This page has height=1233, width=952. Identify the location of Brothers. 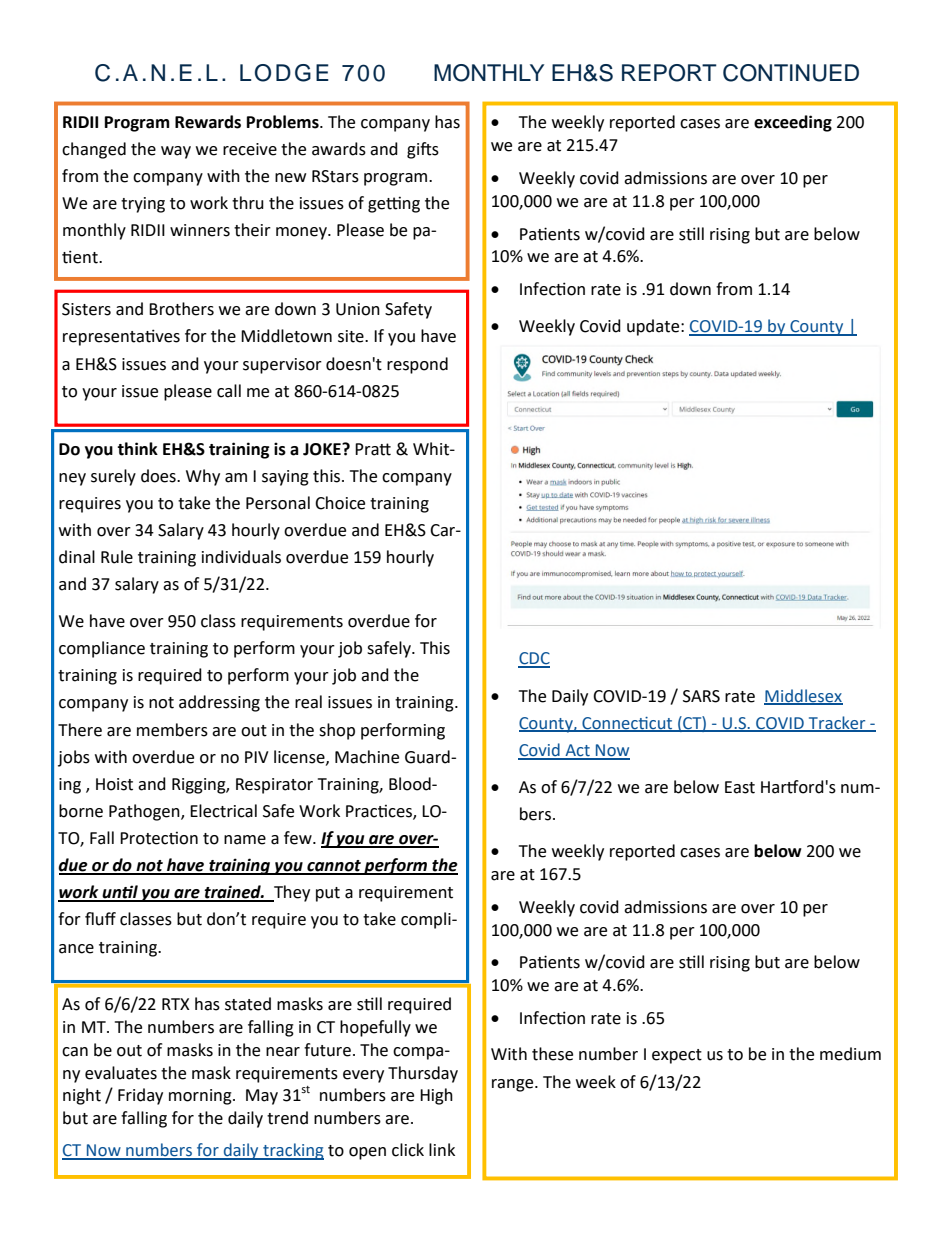
(181, 309).
